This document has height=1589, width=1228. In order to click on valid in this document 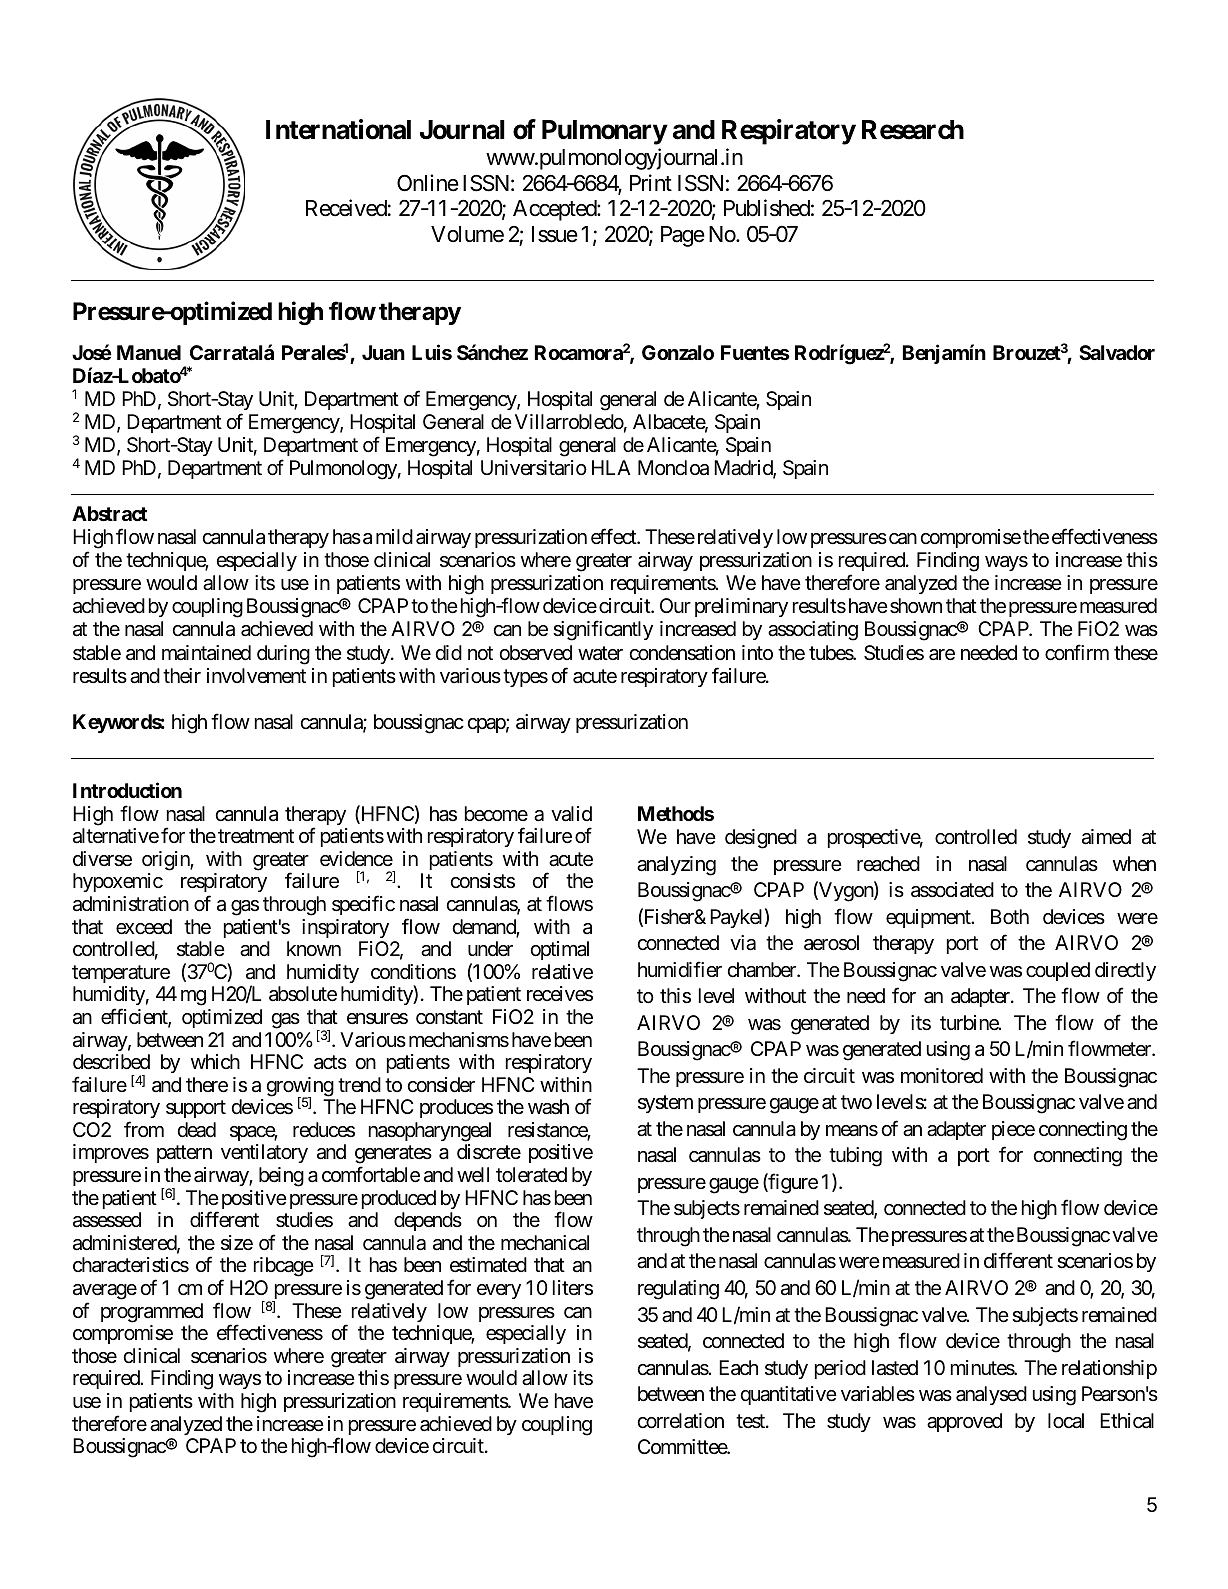, I will do `click(571, 814)`.
